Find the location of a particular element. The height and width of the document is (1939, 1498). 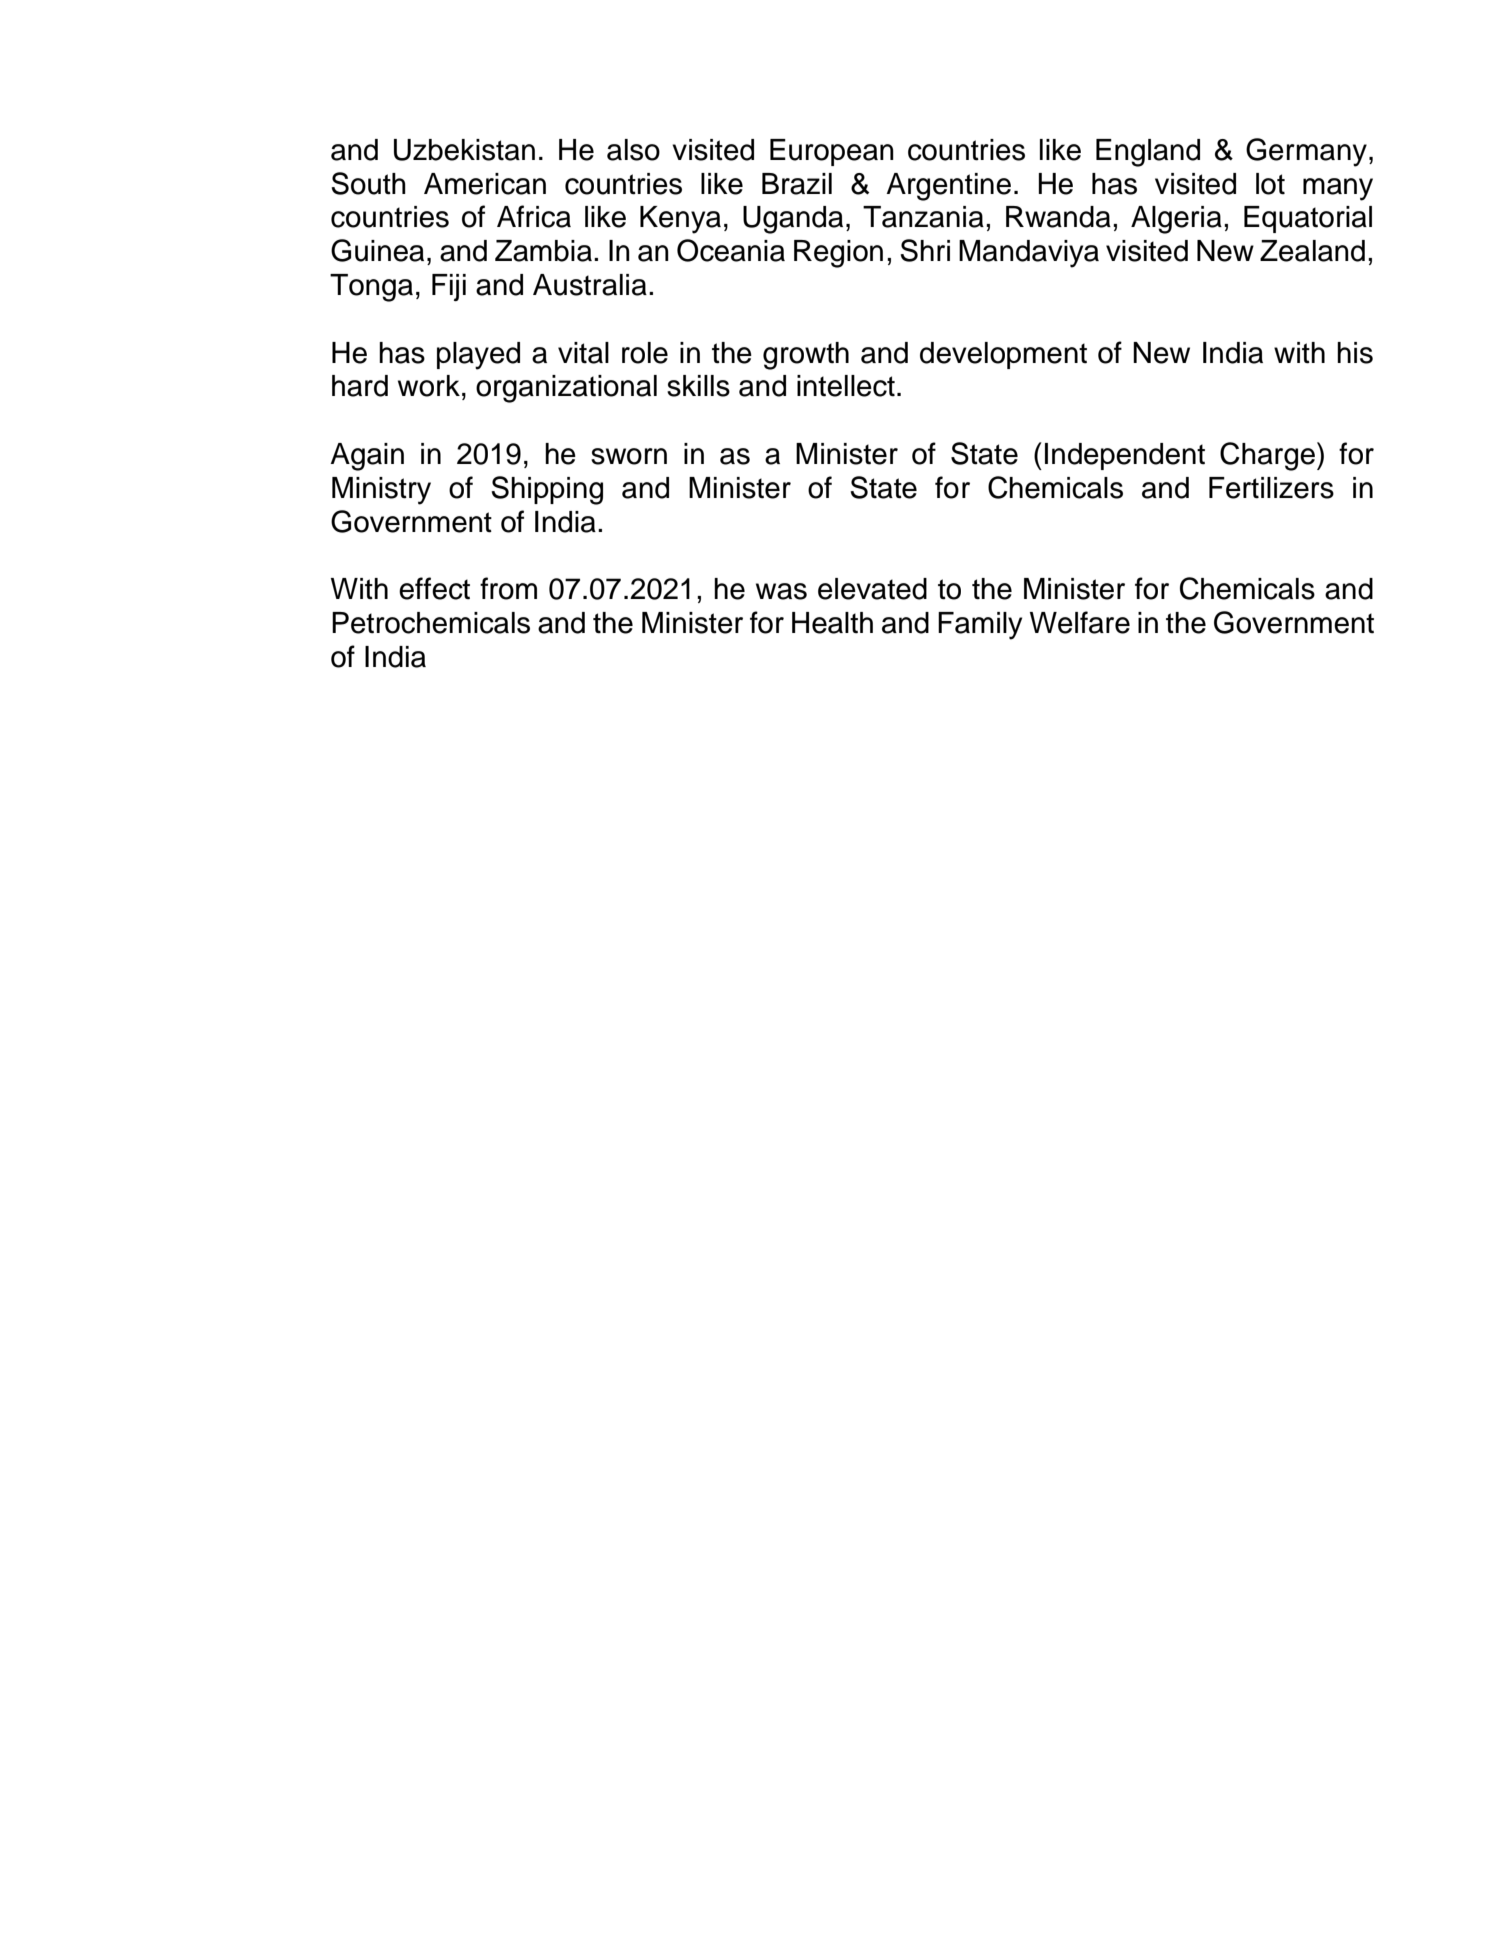

Welfare is located at coordinates (1080, 622).
